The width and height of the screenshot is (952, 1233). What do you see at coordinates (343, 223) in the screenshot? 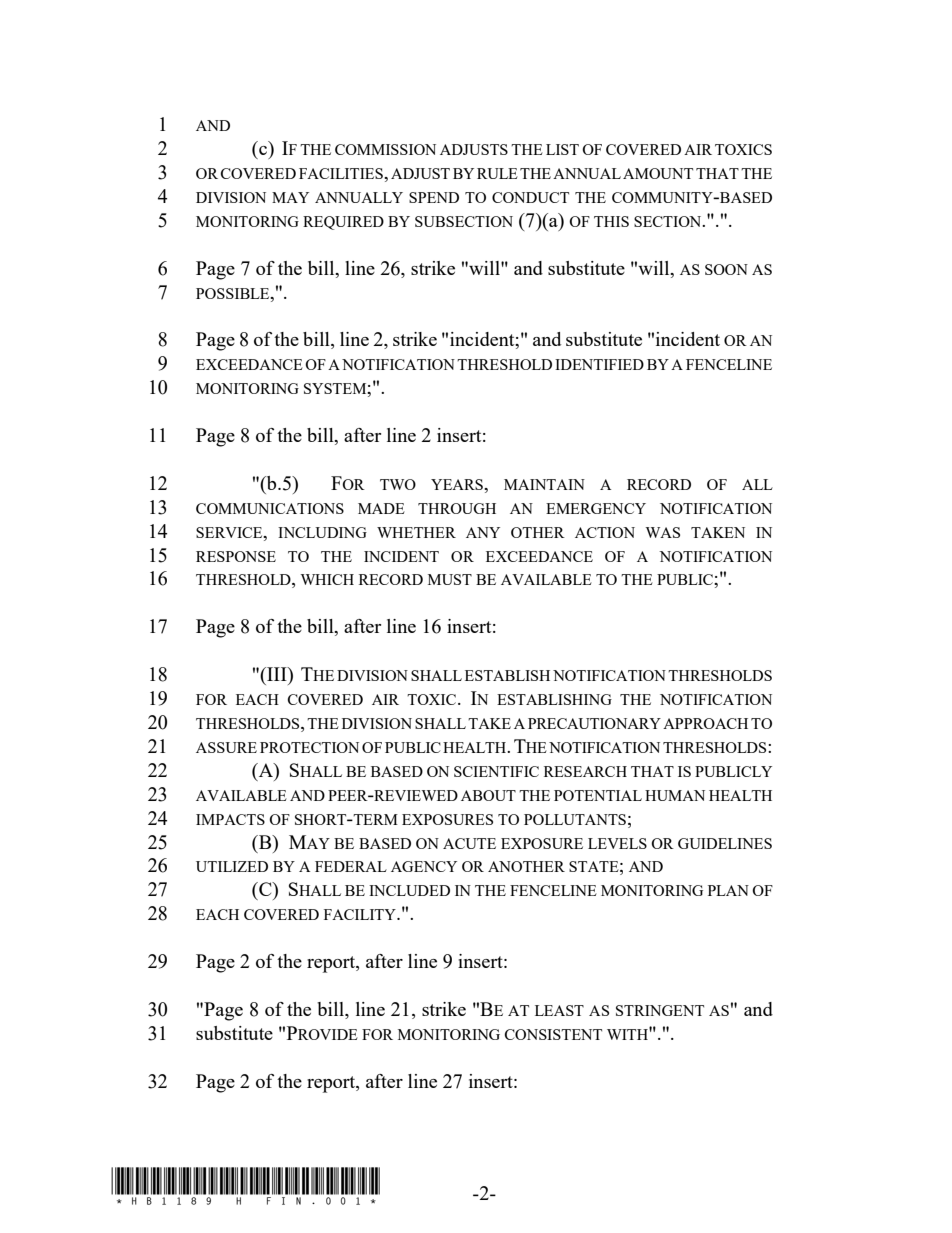
I see `REQUIRED` at bounding box center [343, 223].
